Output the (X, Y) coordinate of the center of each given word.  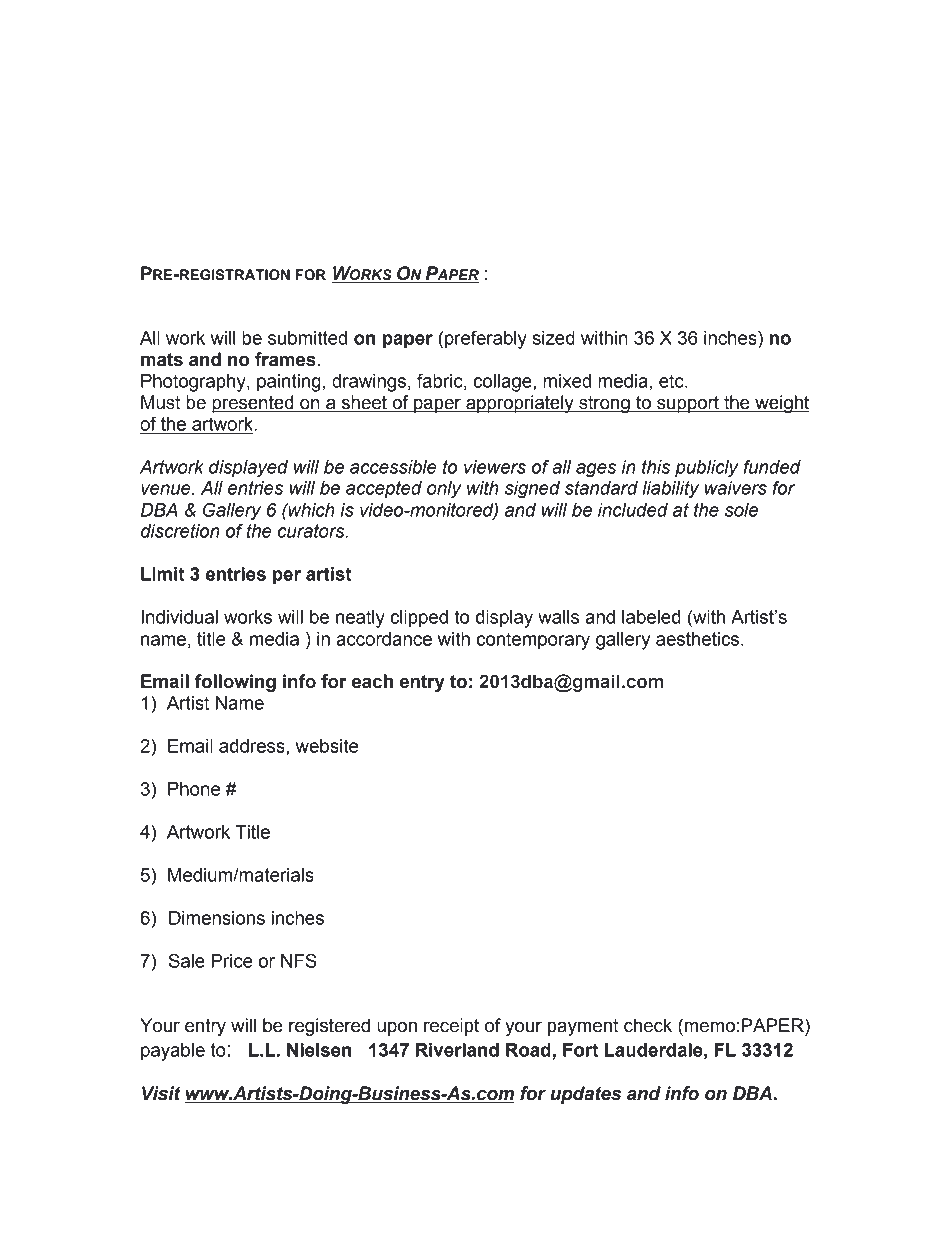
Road (528, 1050)
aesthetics (697, 639)
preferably (486, 339)
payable (173, 1052)
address (253, 746)
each (372, 681)
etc (672, 381)
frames (285, 359)
